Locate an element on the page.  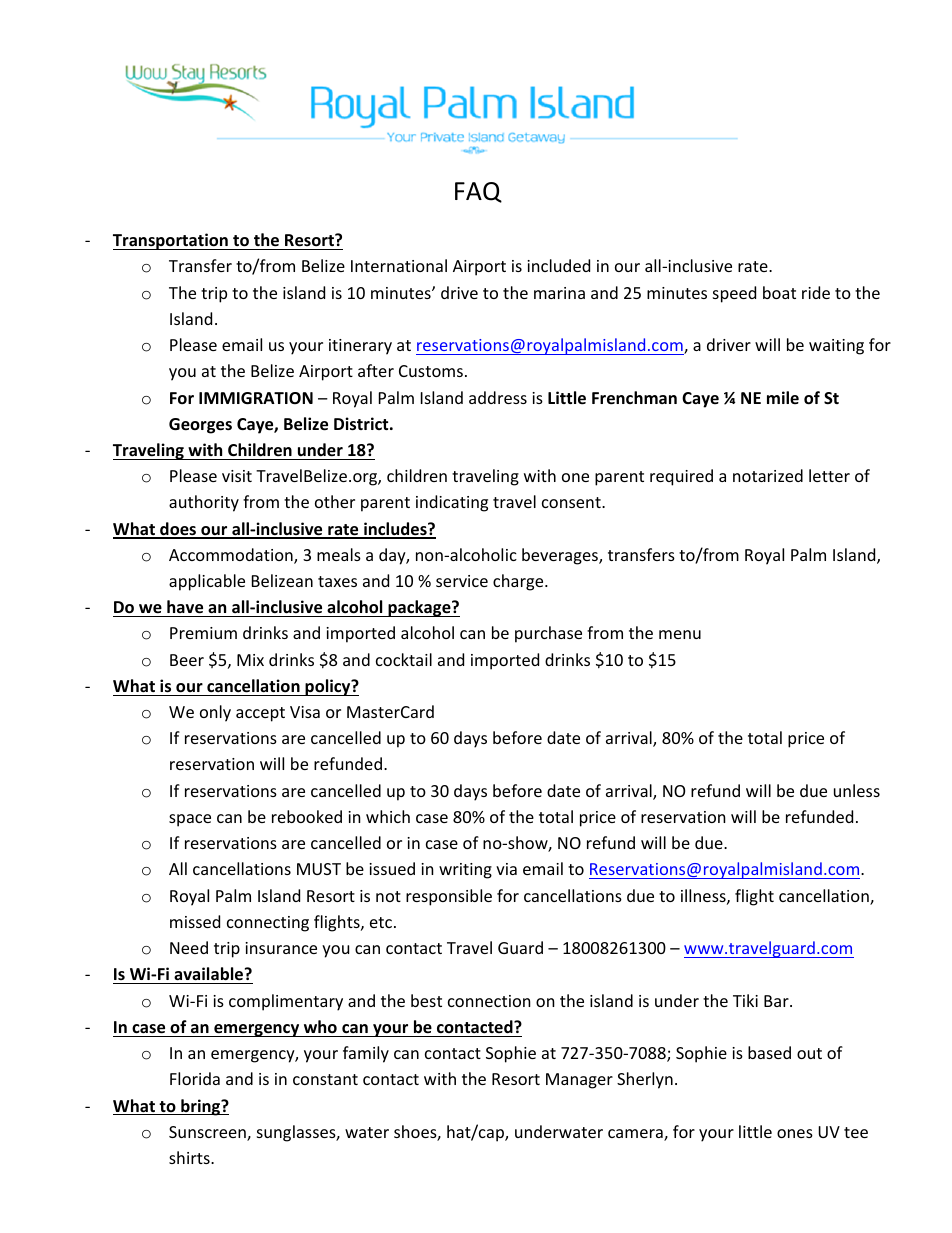
purchase is located at coordinates (548, 634).
